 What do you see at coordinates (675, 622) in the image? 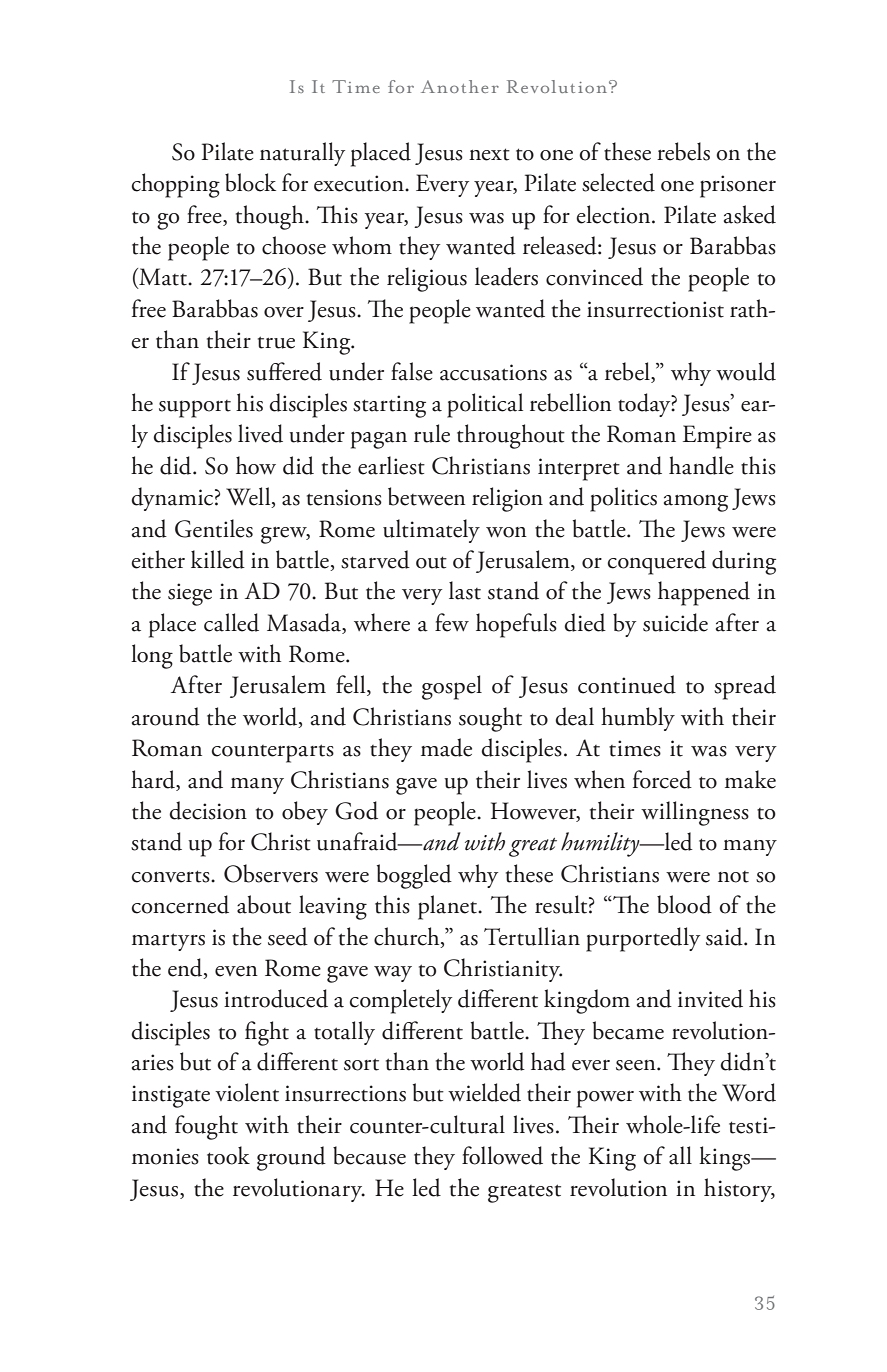
I see `suicide` at bounding box center [675, 622].
